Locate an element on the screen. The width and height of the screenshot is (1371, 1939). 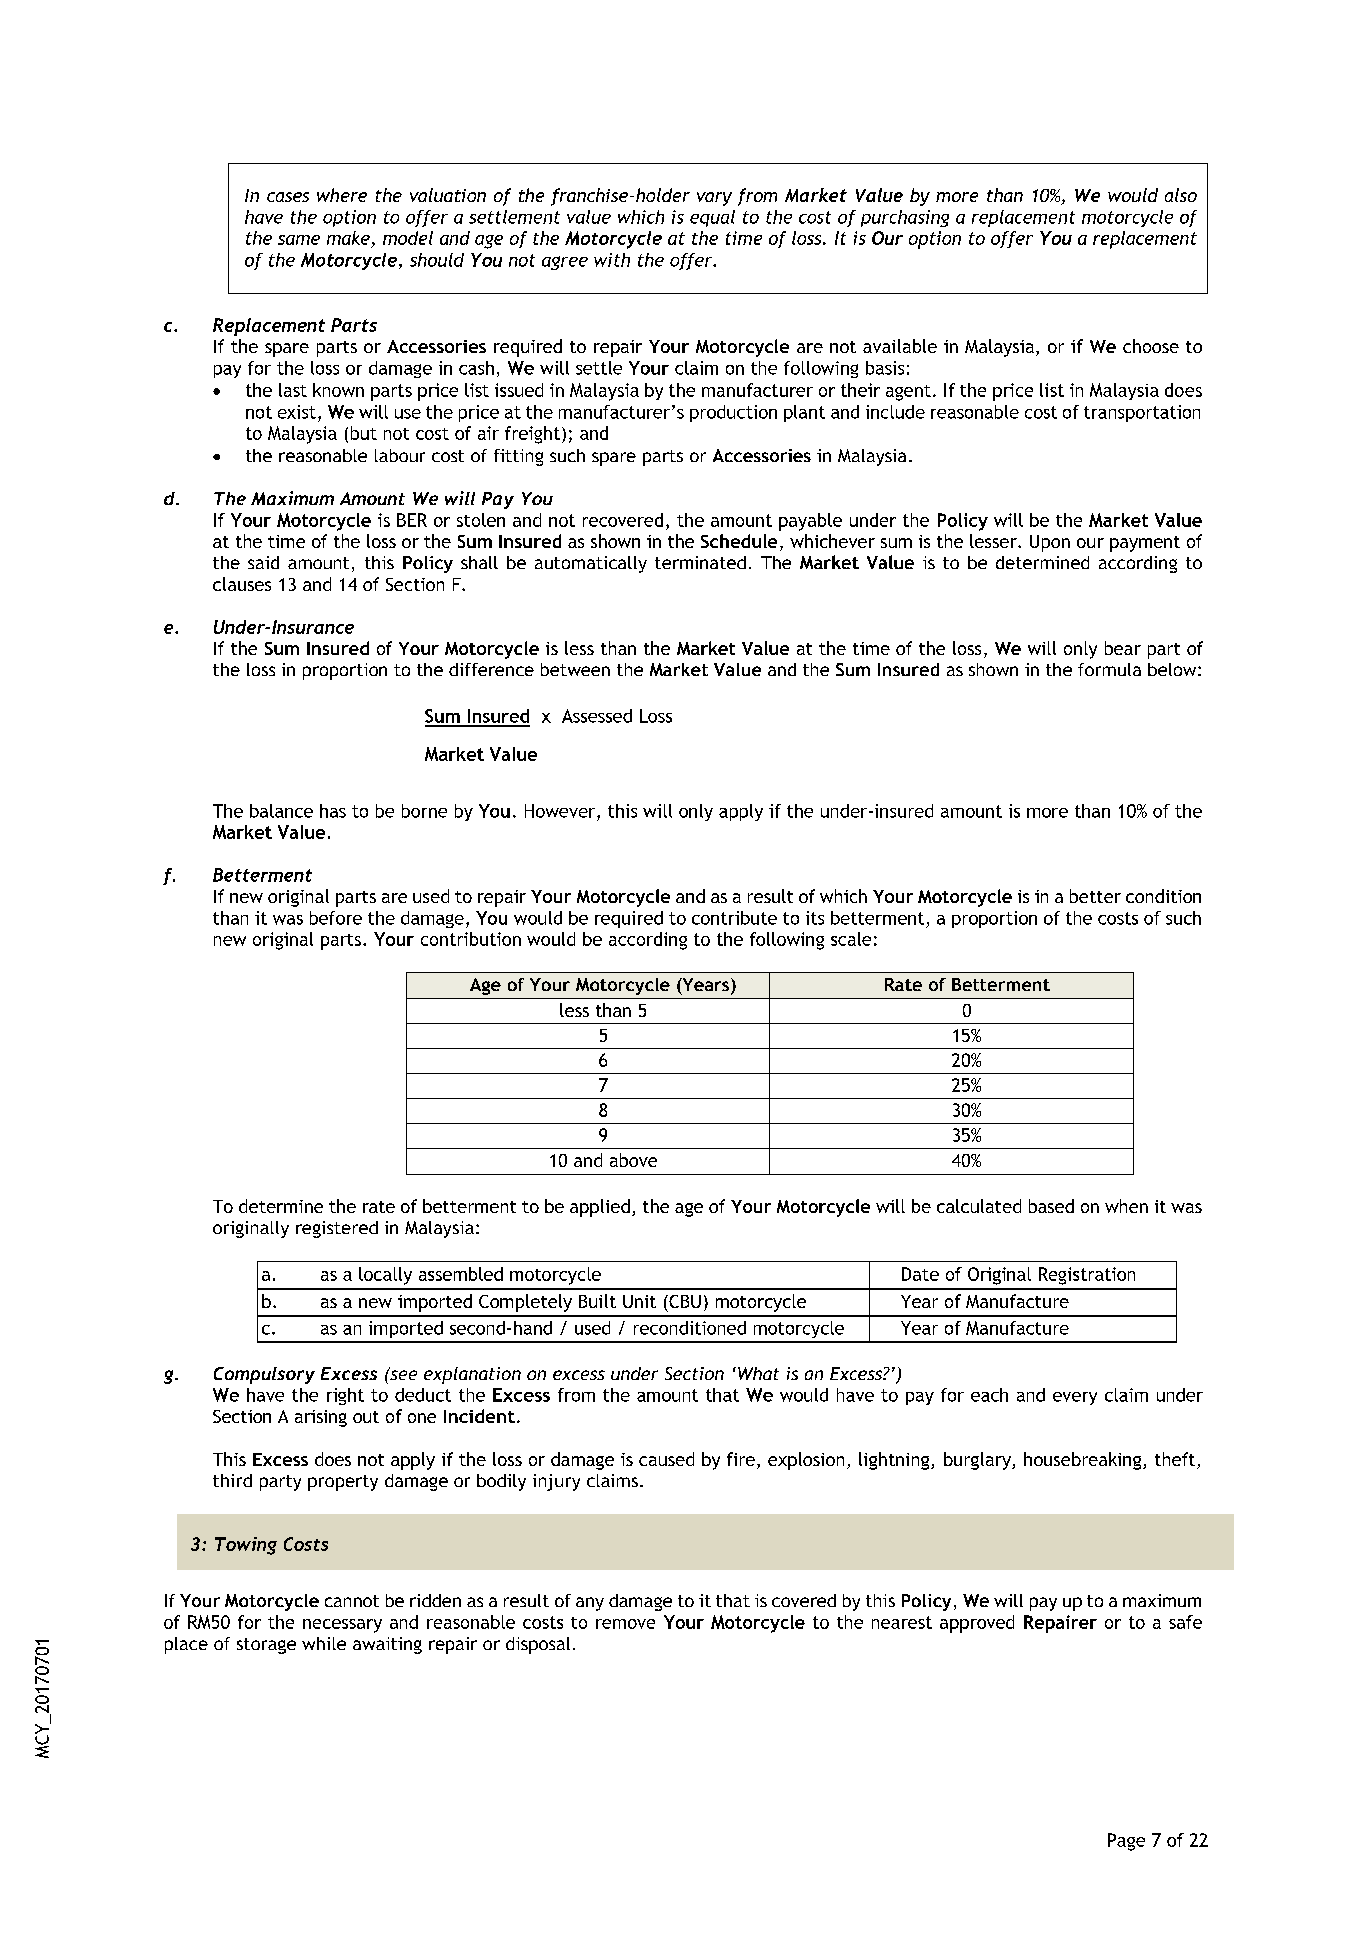
equal is located at coordinates (712, 218).
